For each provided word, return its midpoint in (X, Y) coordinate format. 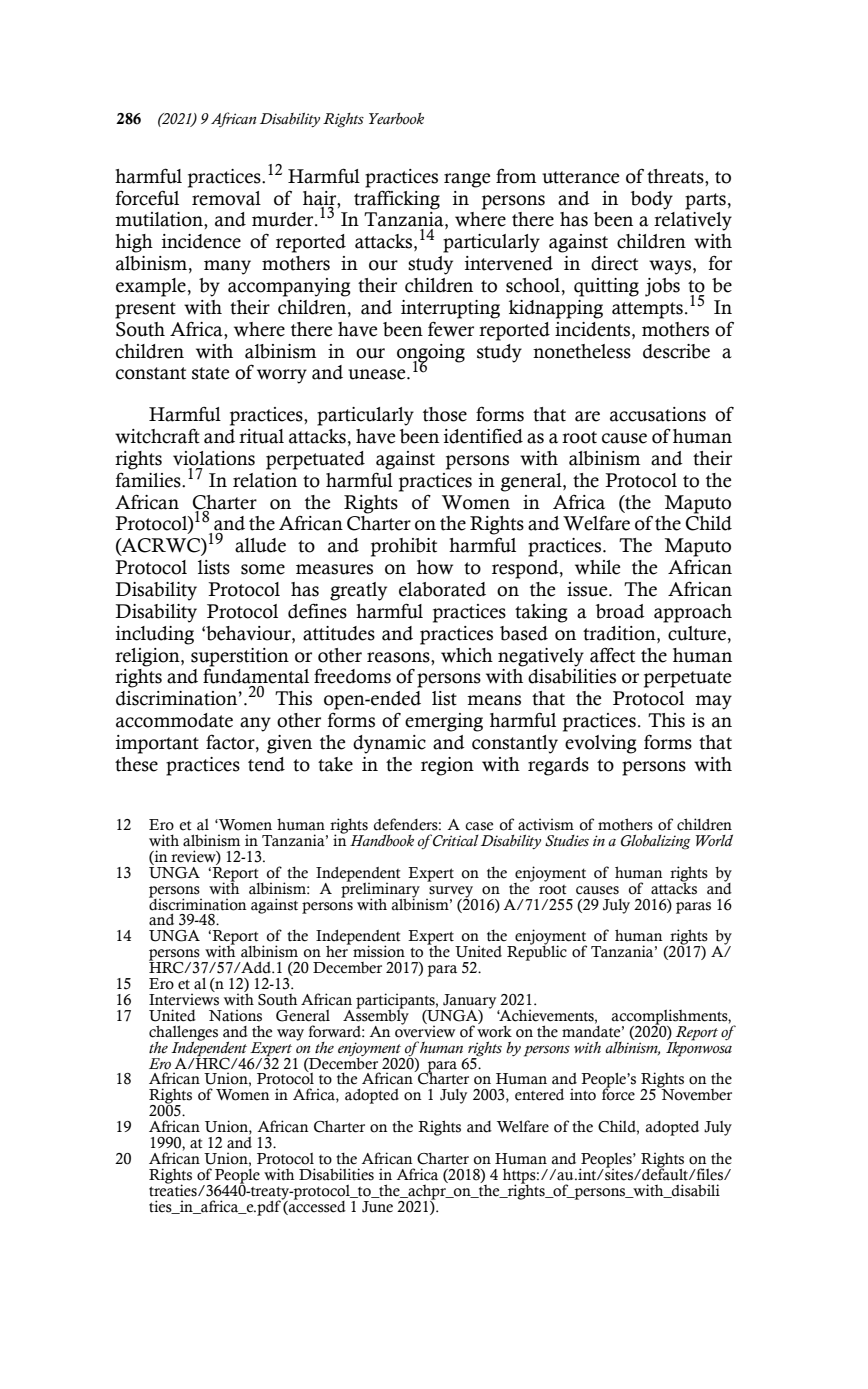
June (377, 1207)
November (695, 1094)
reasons (399, 657)
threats (676, 176)
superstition (240, 657)
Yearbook (396, 119)
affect (612, 655)
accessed (316, 1205)
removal (226, 198)
